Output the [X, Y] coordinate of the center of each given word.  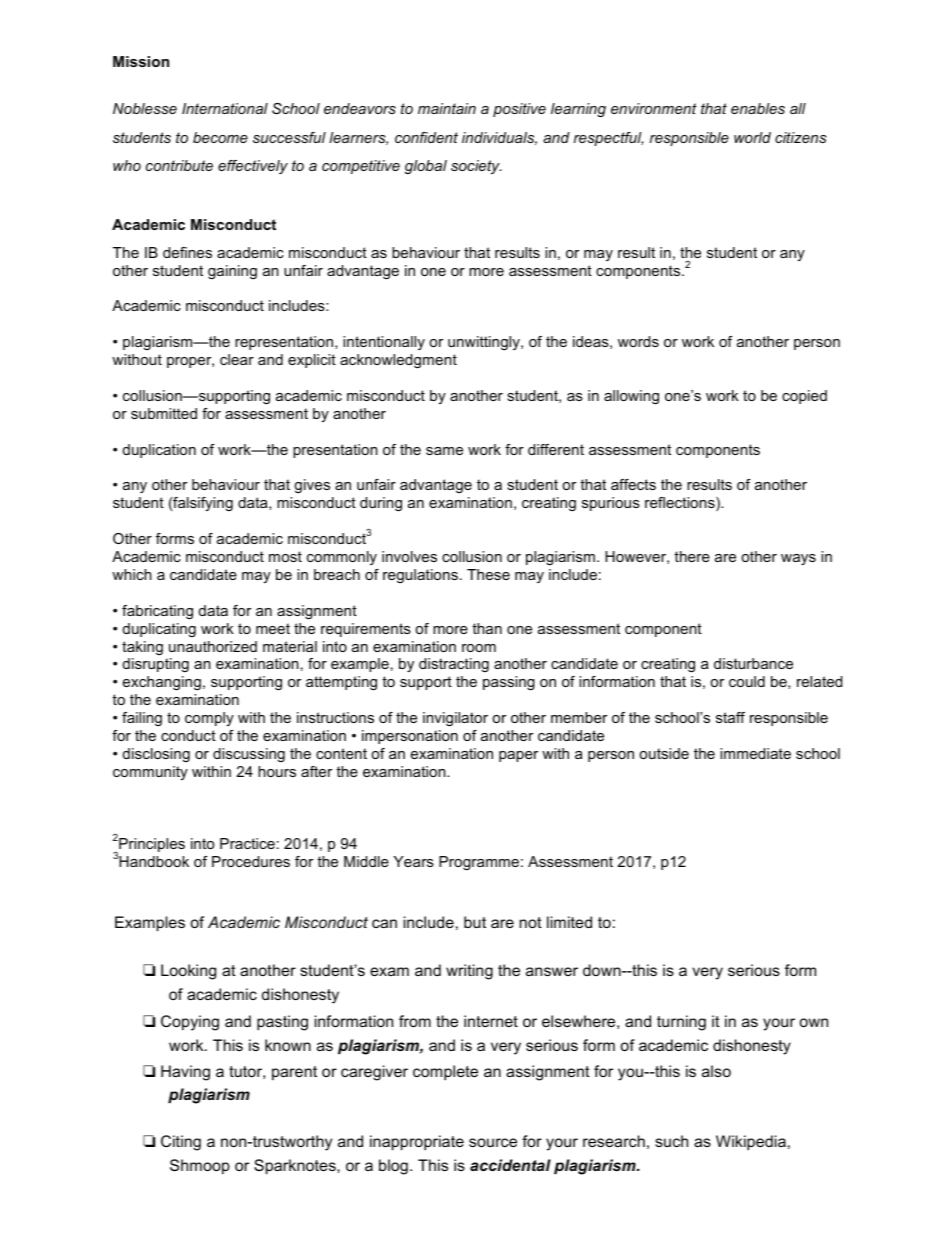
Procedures [251, 861]
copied [804, 397]
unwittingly [485, 343]
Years [414, 861]
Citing [181, 1143]
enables [758, 108]
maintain [447, 108]
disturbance [753, 663]
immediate [755, 753]
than [487, 628]
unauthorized [213, 646]
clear [237, 359]
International [225, 108]
